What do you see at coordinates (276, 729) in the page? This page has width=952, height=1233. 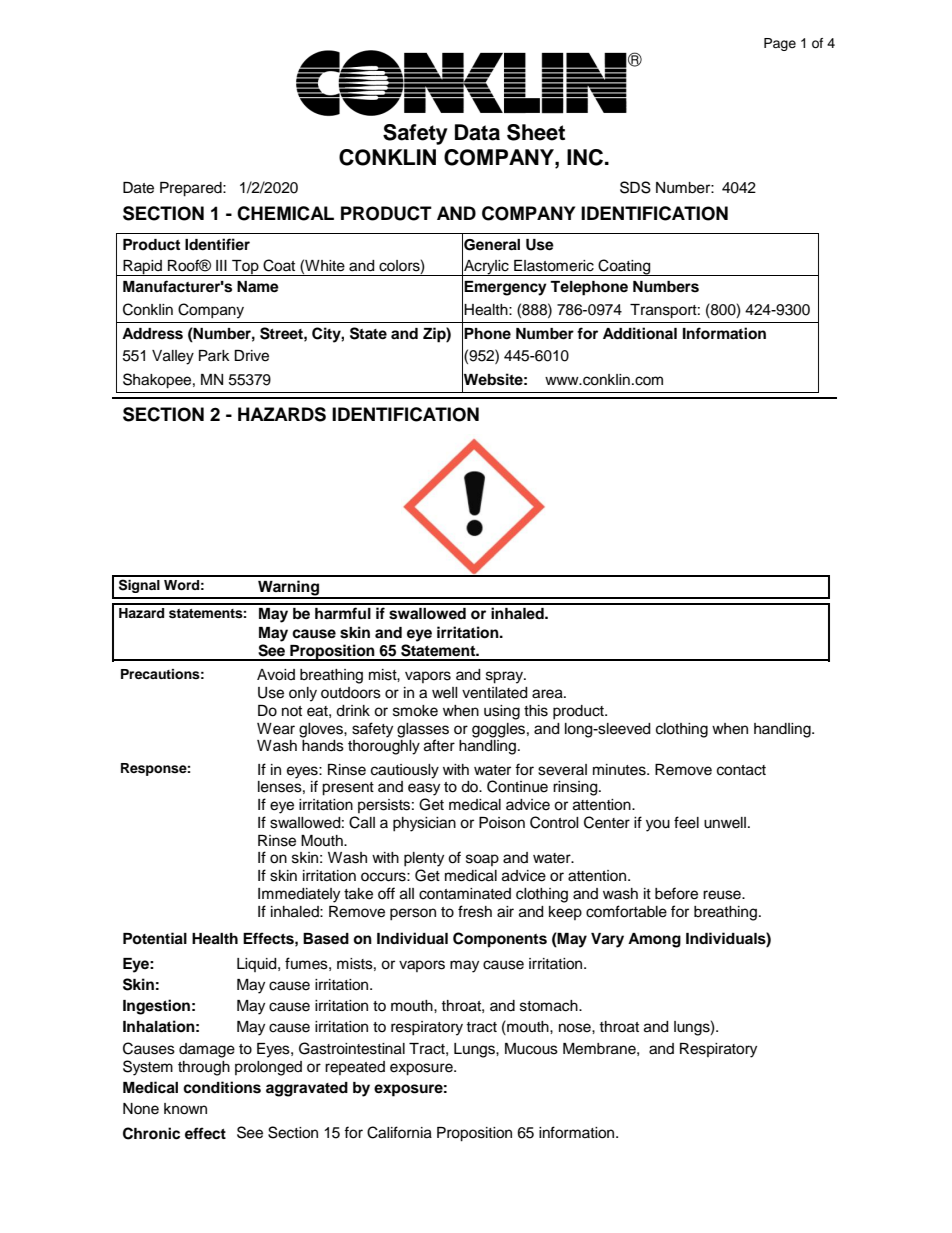 I see `Wear` at bounding box center [276, 729].
